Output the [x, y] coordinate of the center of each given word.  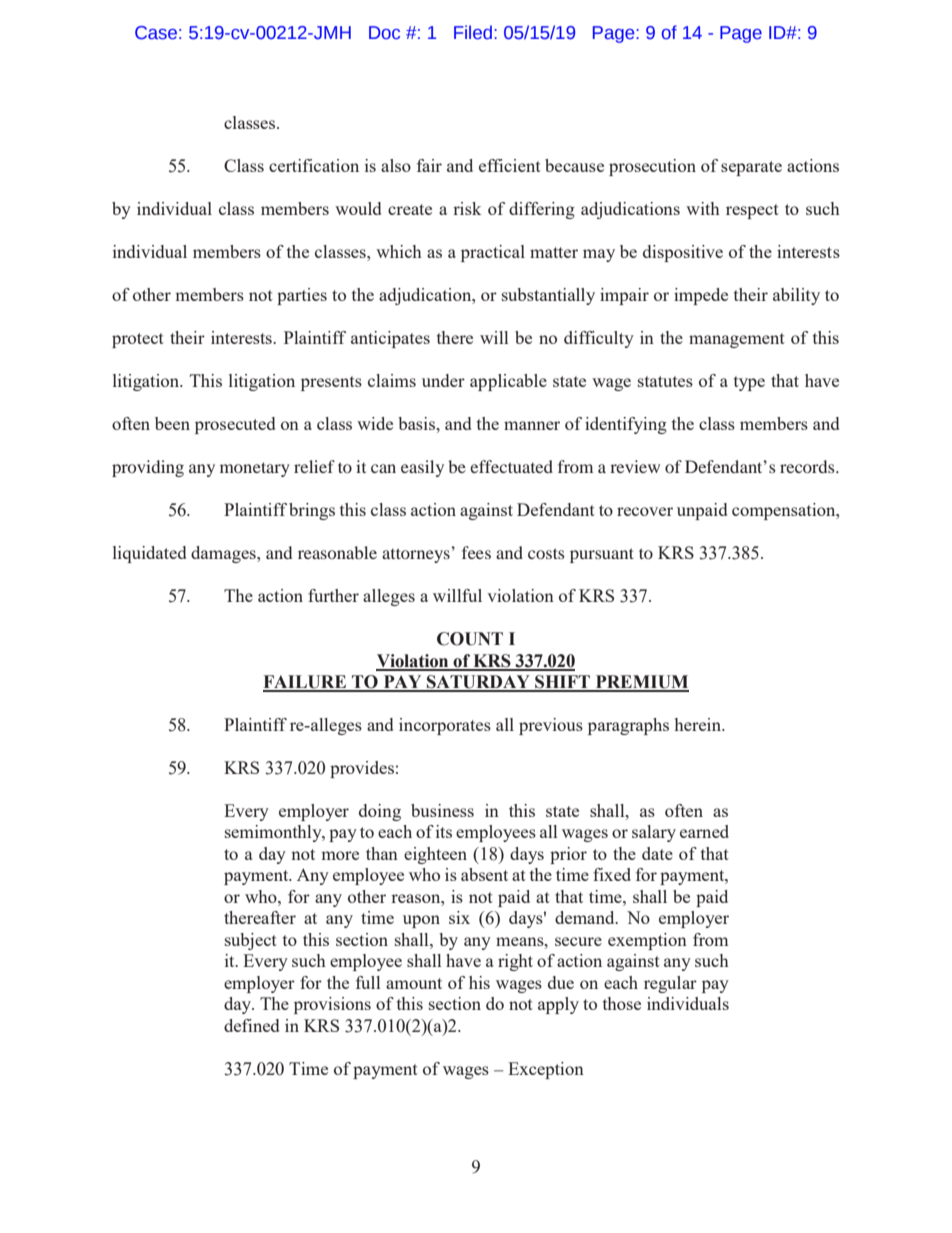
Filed [473, 32]
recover [645, 511]
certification [314, 165]
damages [224, 554]
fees [476, 552]
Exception [546, 1070]
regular [670, 984]
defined [251, 1025]
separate [751, 168]
